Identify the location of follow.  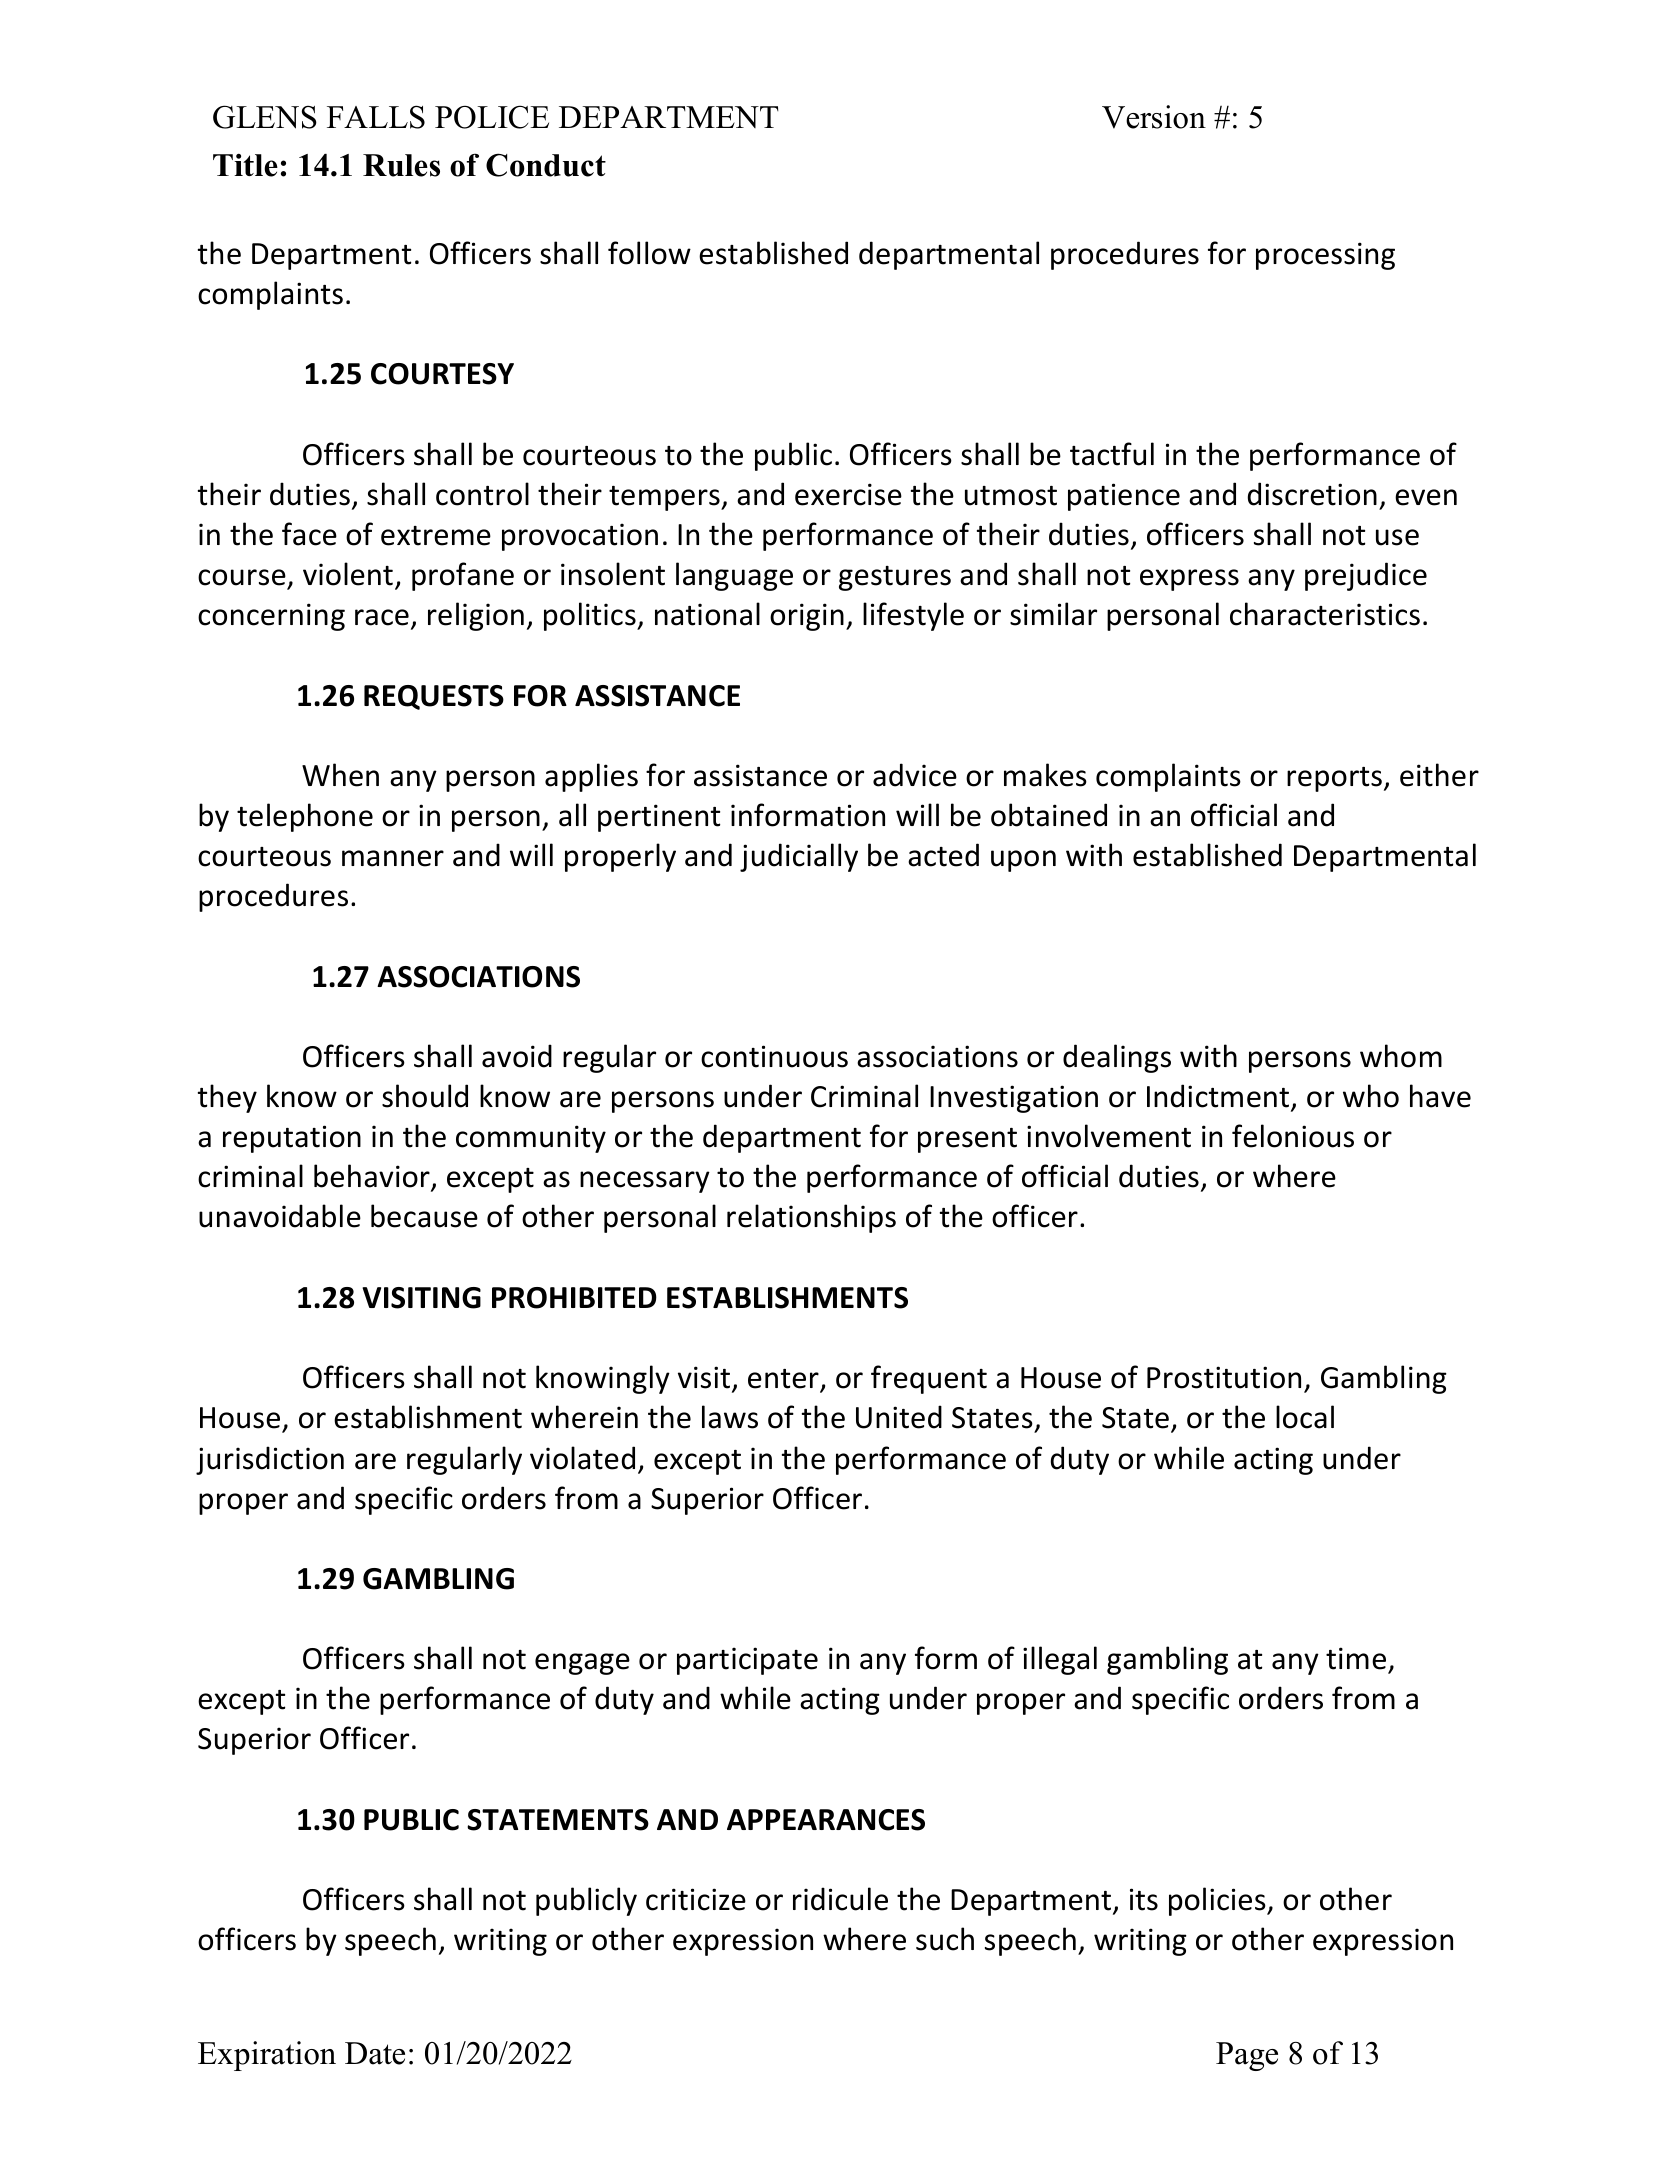
(649, 253).
